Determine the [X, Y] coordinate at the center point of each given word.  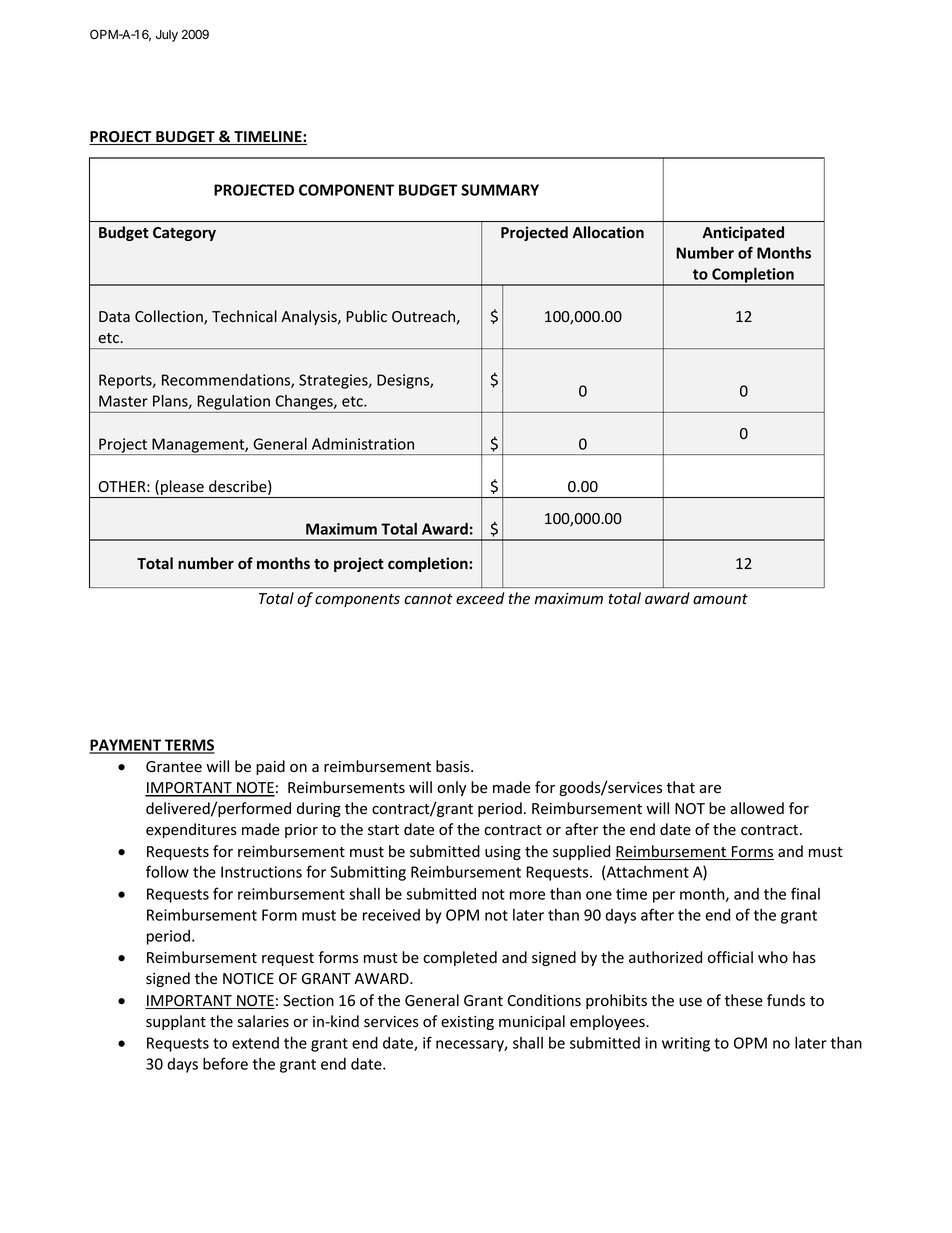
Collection [170, 317]
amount [720, 599]
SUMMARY [500, 190]
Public [366, 316]
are [710, 789]
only [451, 788]
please [182, 489]
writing [686, 1044]
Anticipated [743, 233]
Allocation [608, 232]
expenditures [191, 830]
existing [467, 1023]
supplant [176, 1022]
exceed [480, 598]
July [167, 36]
